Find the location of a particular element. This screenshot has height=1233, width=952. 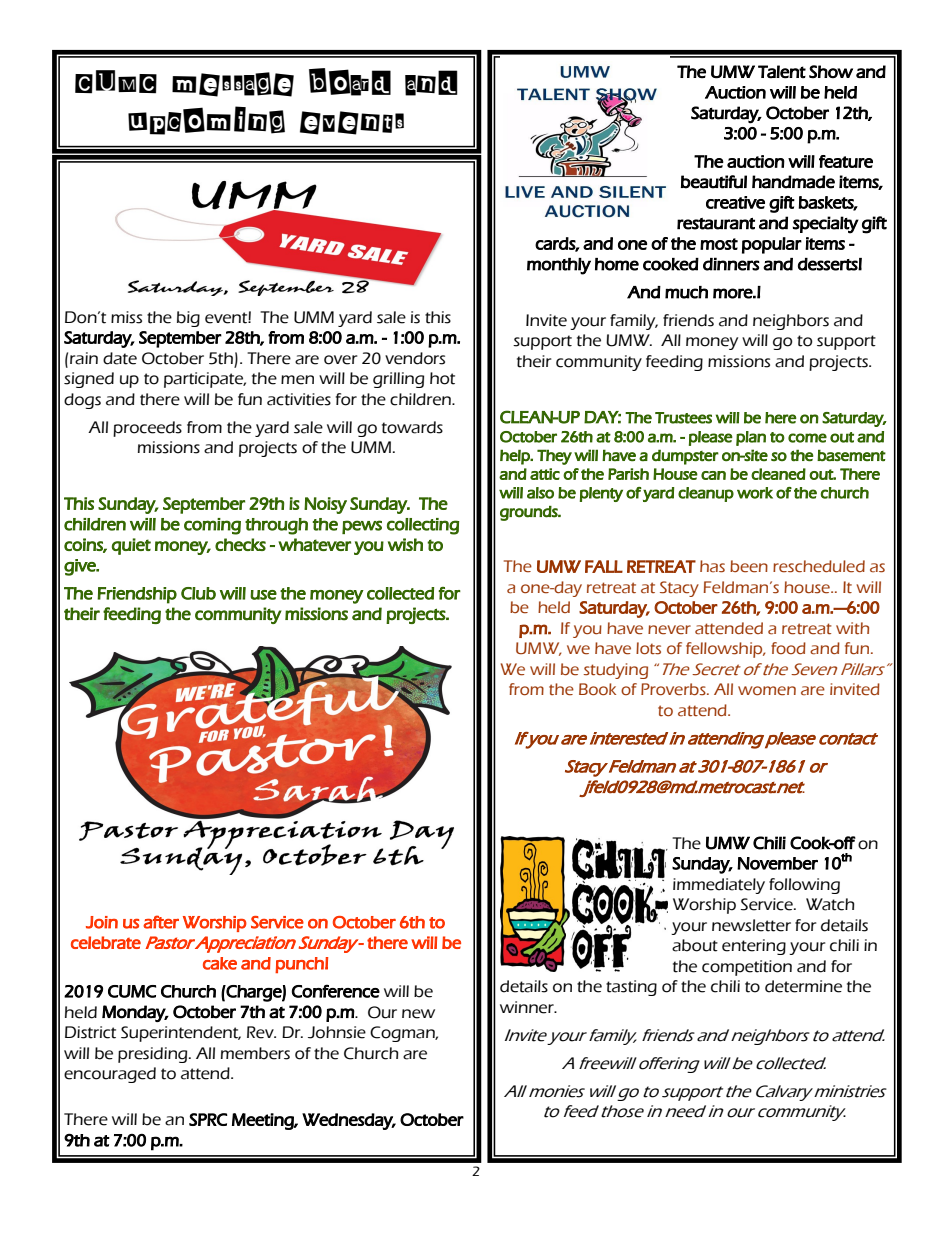

Talent is located at coordinates (782, 72).
